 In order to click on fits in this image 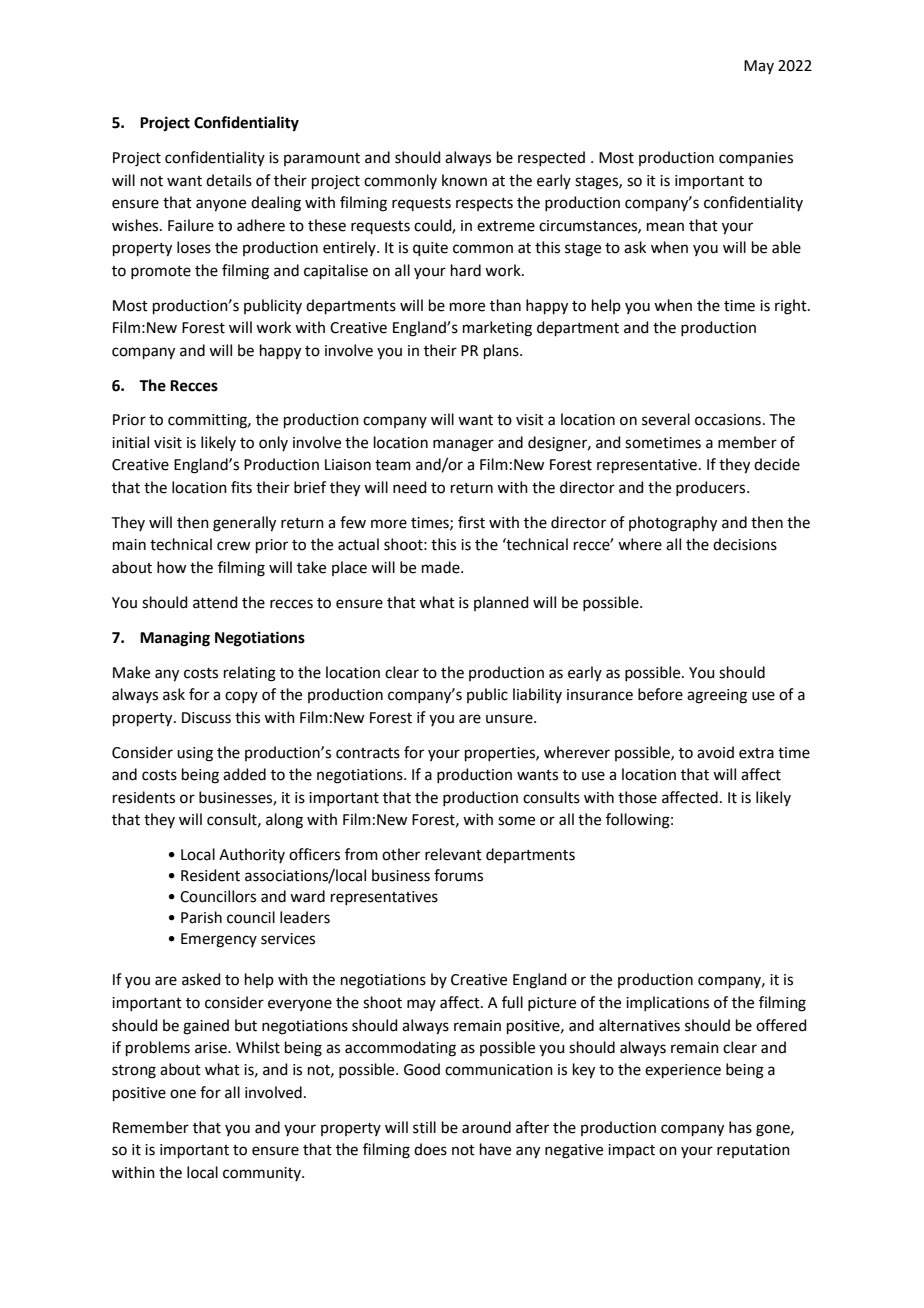, I will do `click(241, 487)`.
